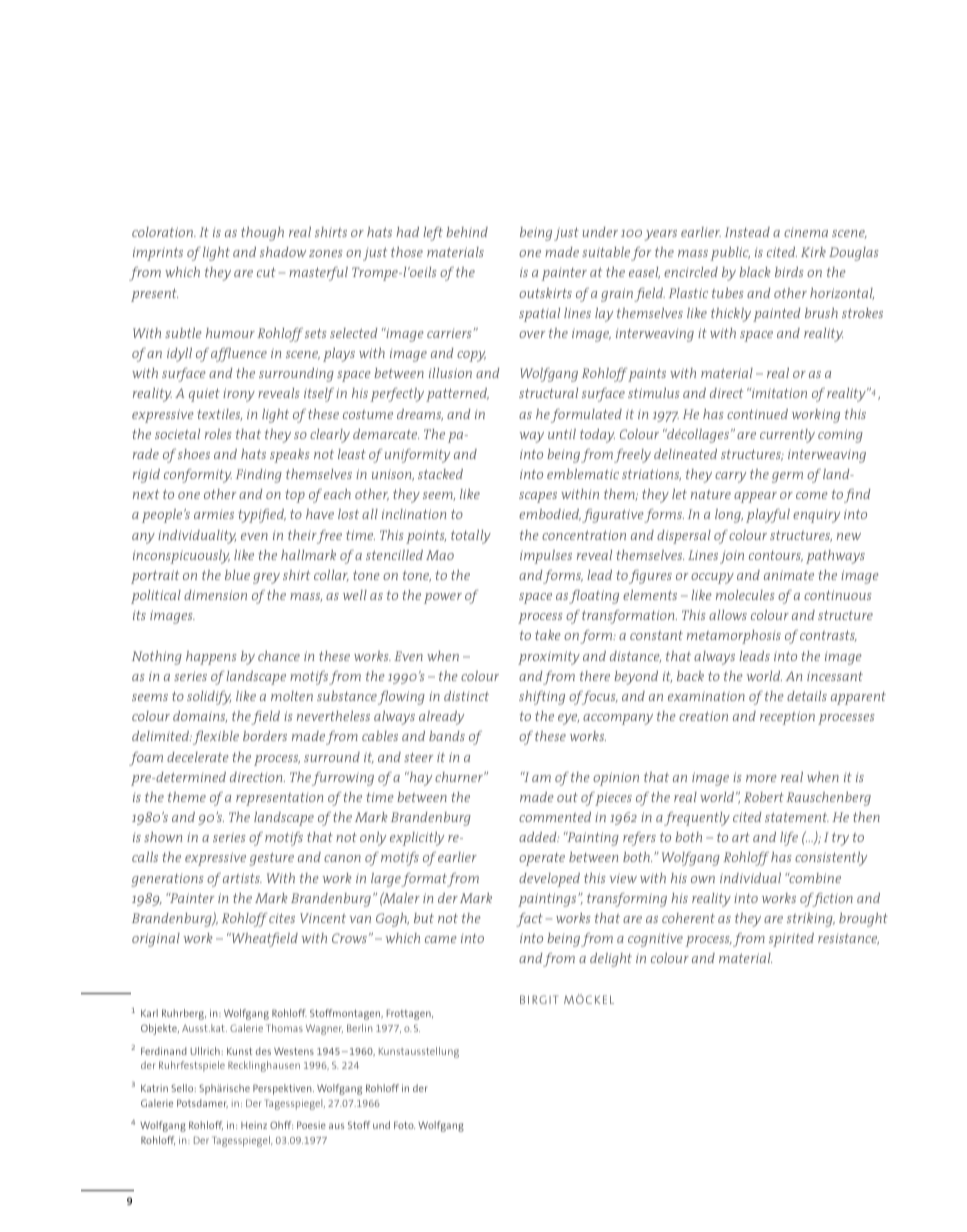  I want to click on happens, so click(211, 658).
